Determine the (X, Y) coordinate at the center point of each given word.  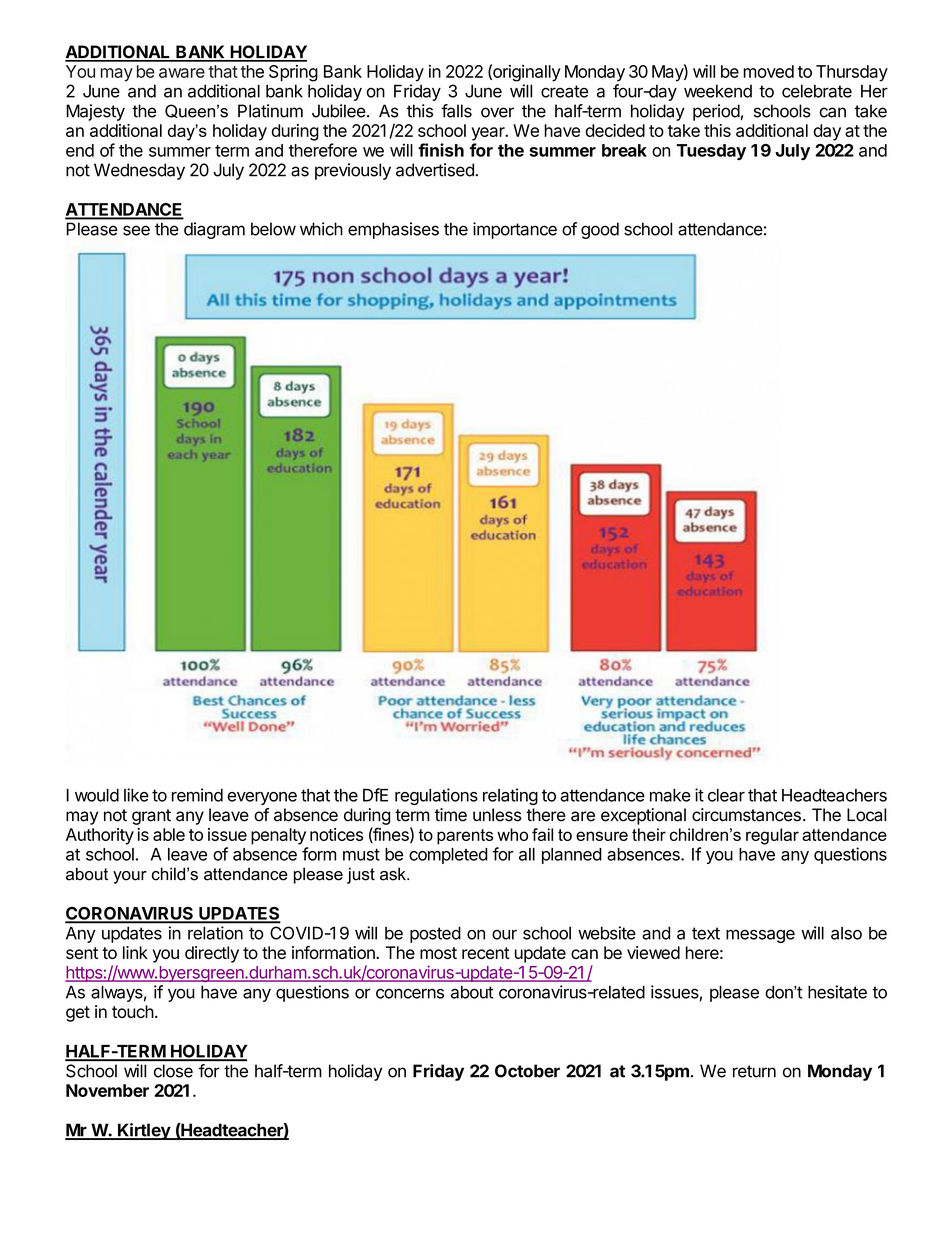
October (527, 1071)
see (136, 230)
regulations (436, 796)
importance (515, 230)
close (173, 1071)
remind (197, 795)
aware (182, 73)
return (754, 1071)
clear (726, 795)
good (600, 230)
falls (456, 111)
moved (768, 71)
